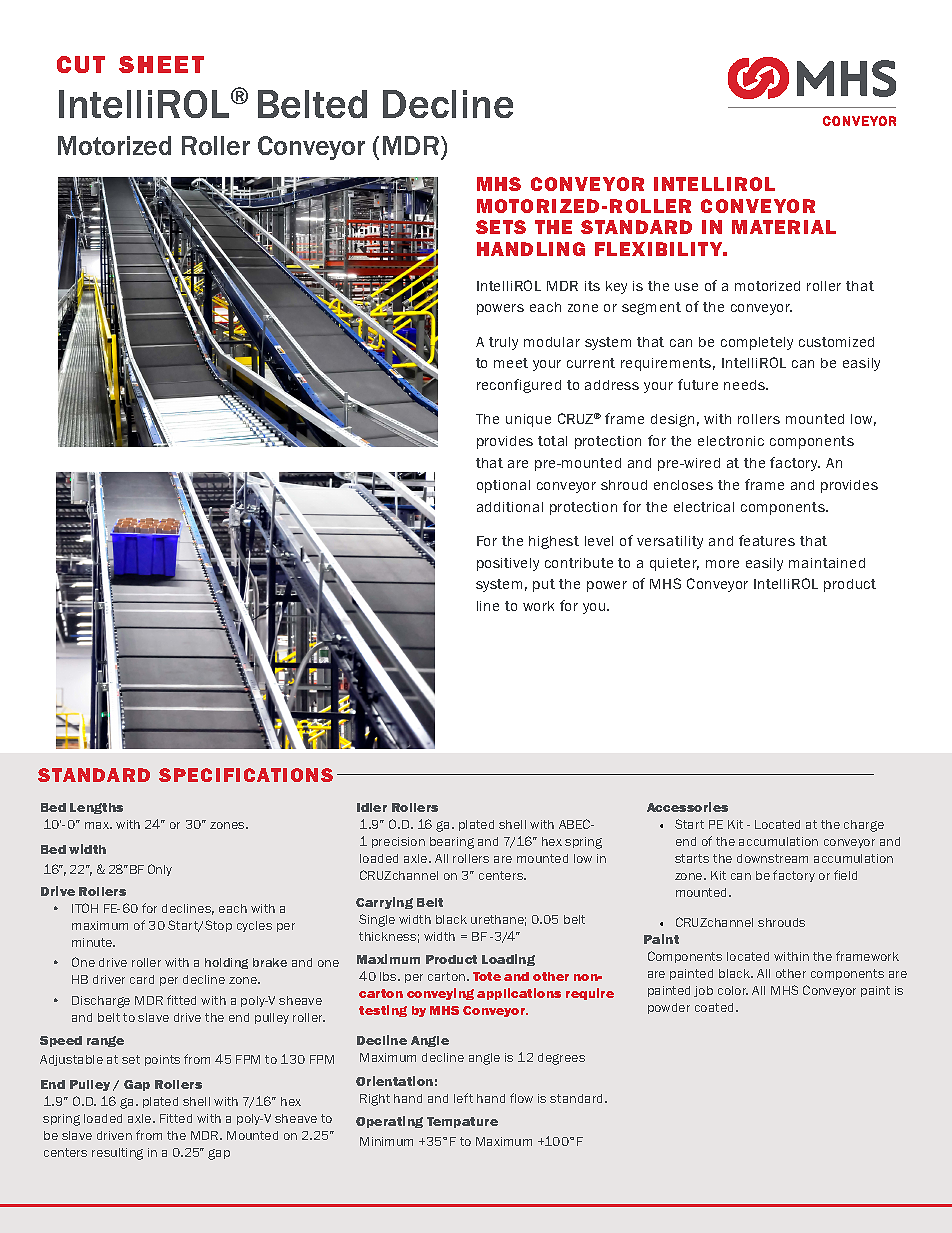 This document has width=952, height=1233. I want to click on resulting, so click(117, 1154).
